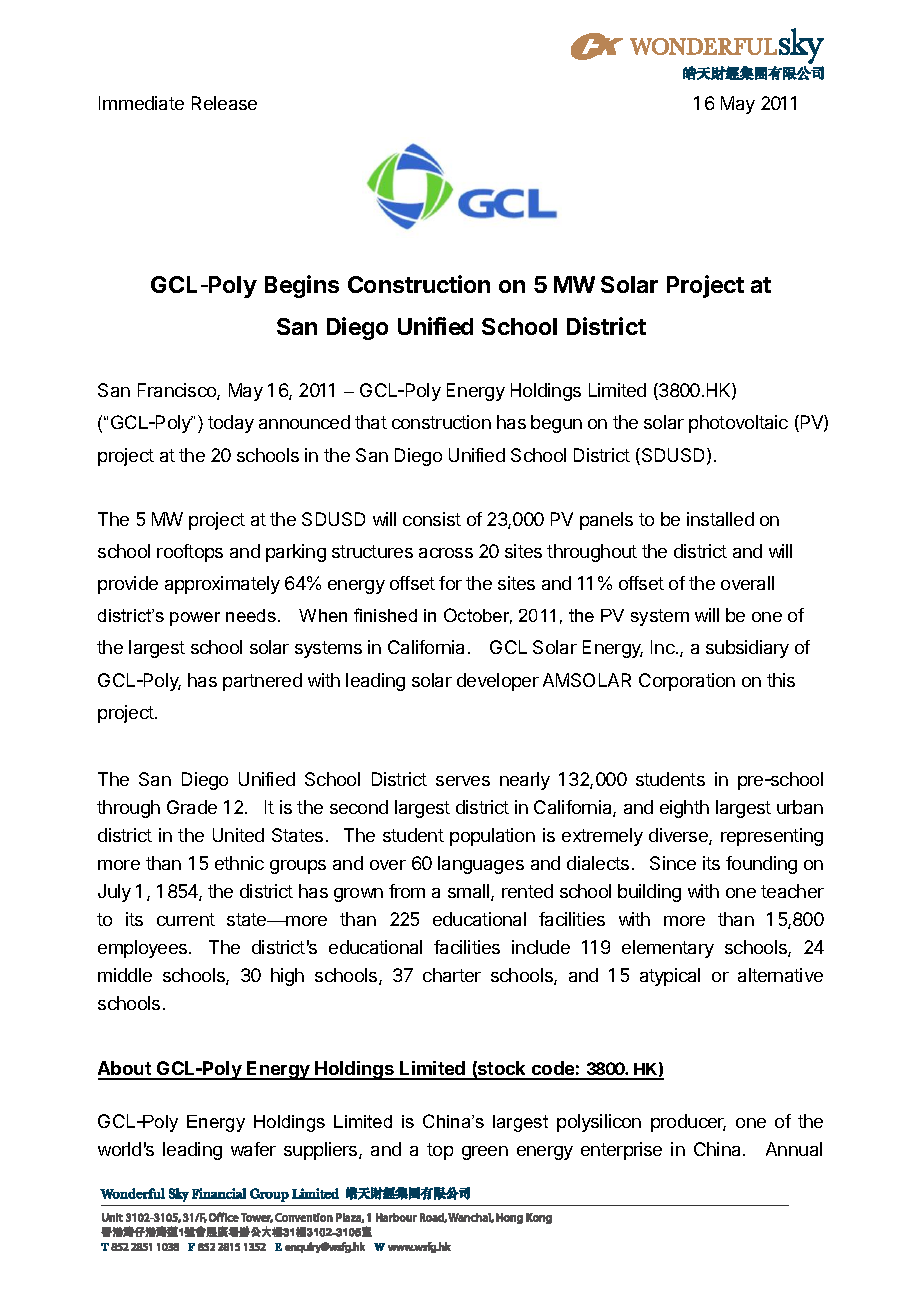 This image has width=924, height=1308. Describe the element at coordinates (239, 863) in the image. I see `ethnic` at that location.
